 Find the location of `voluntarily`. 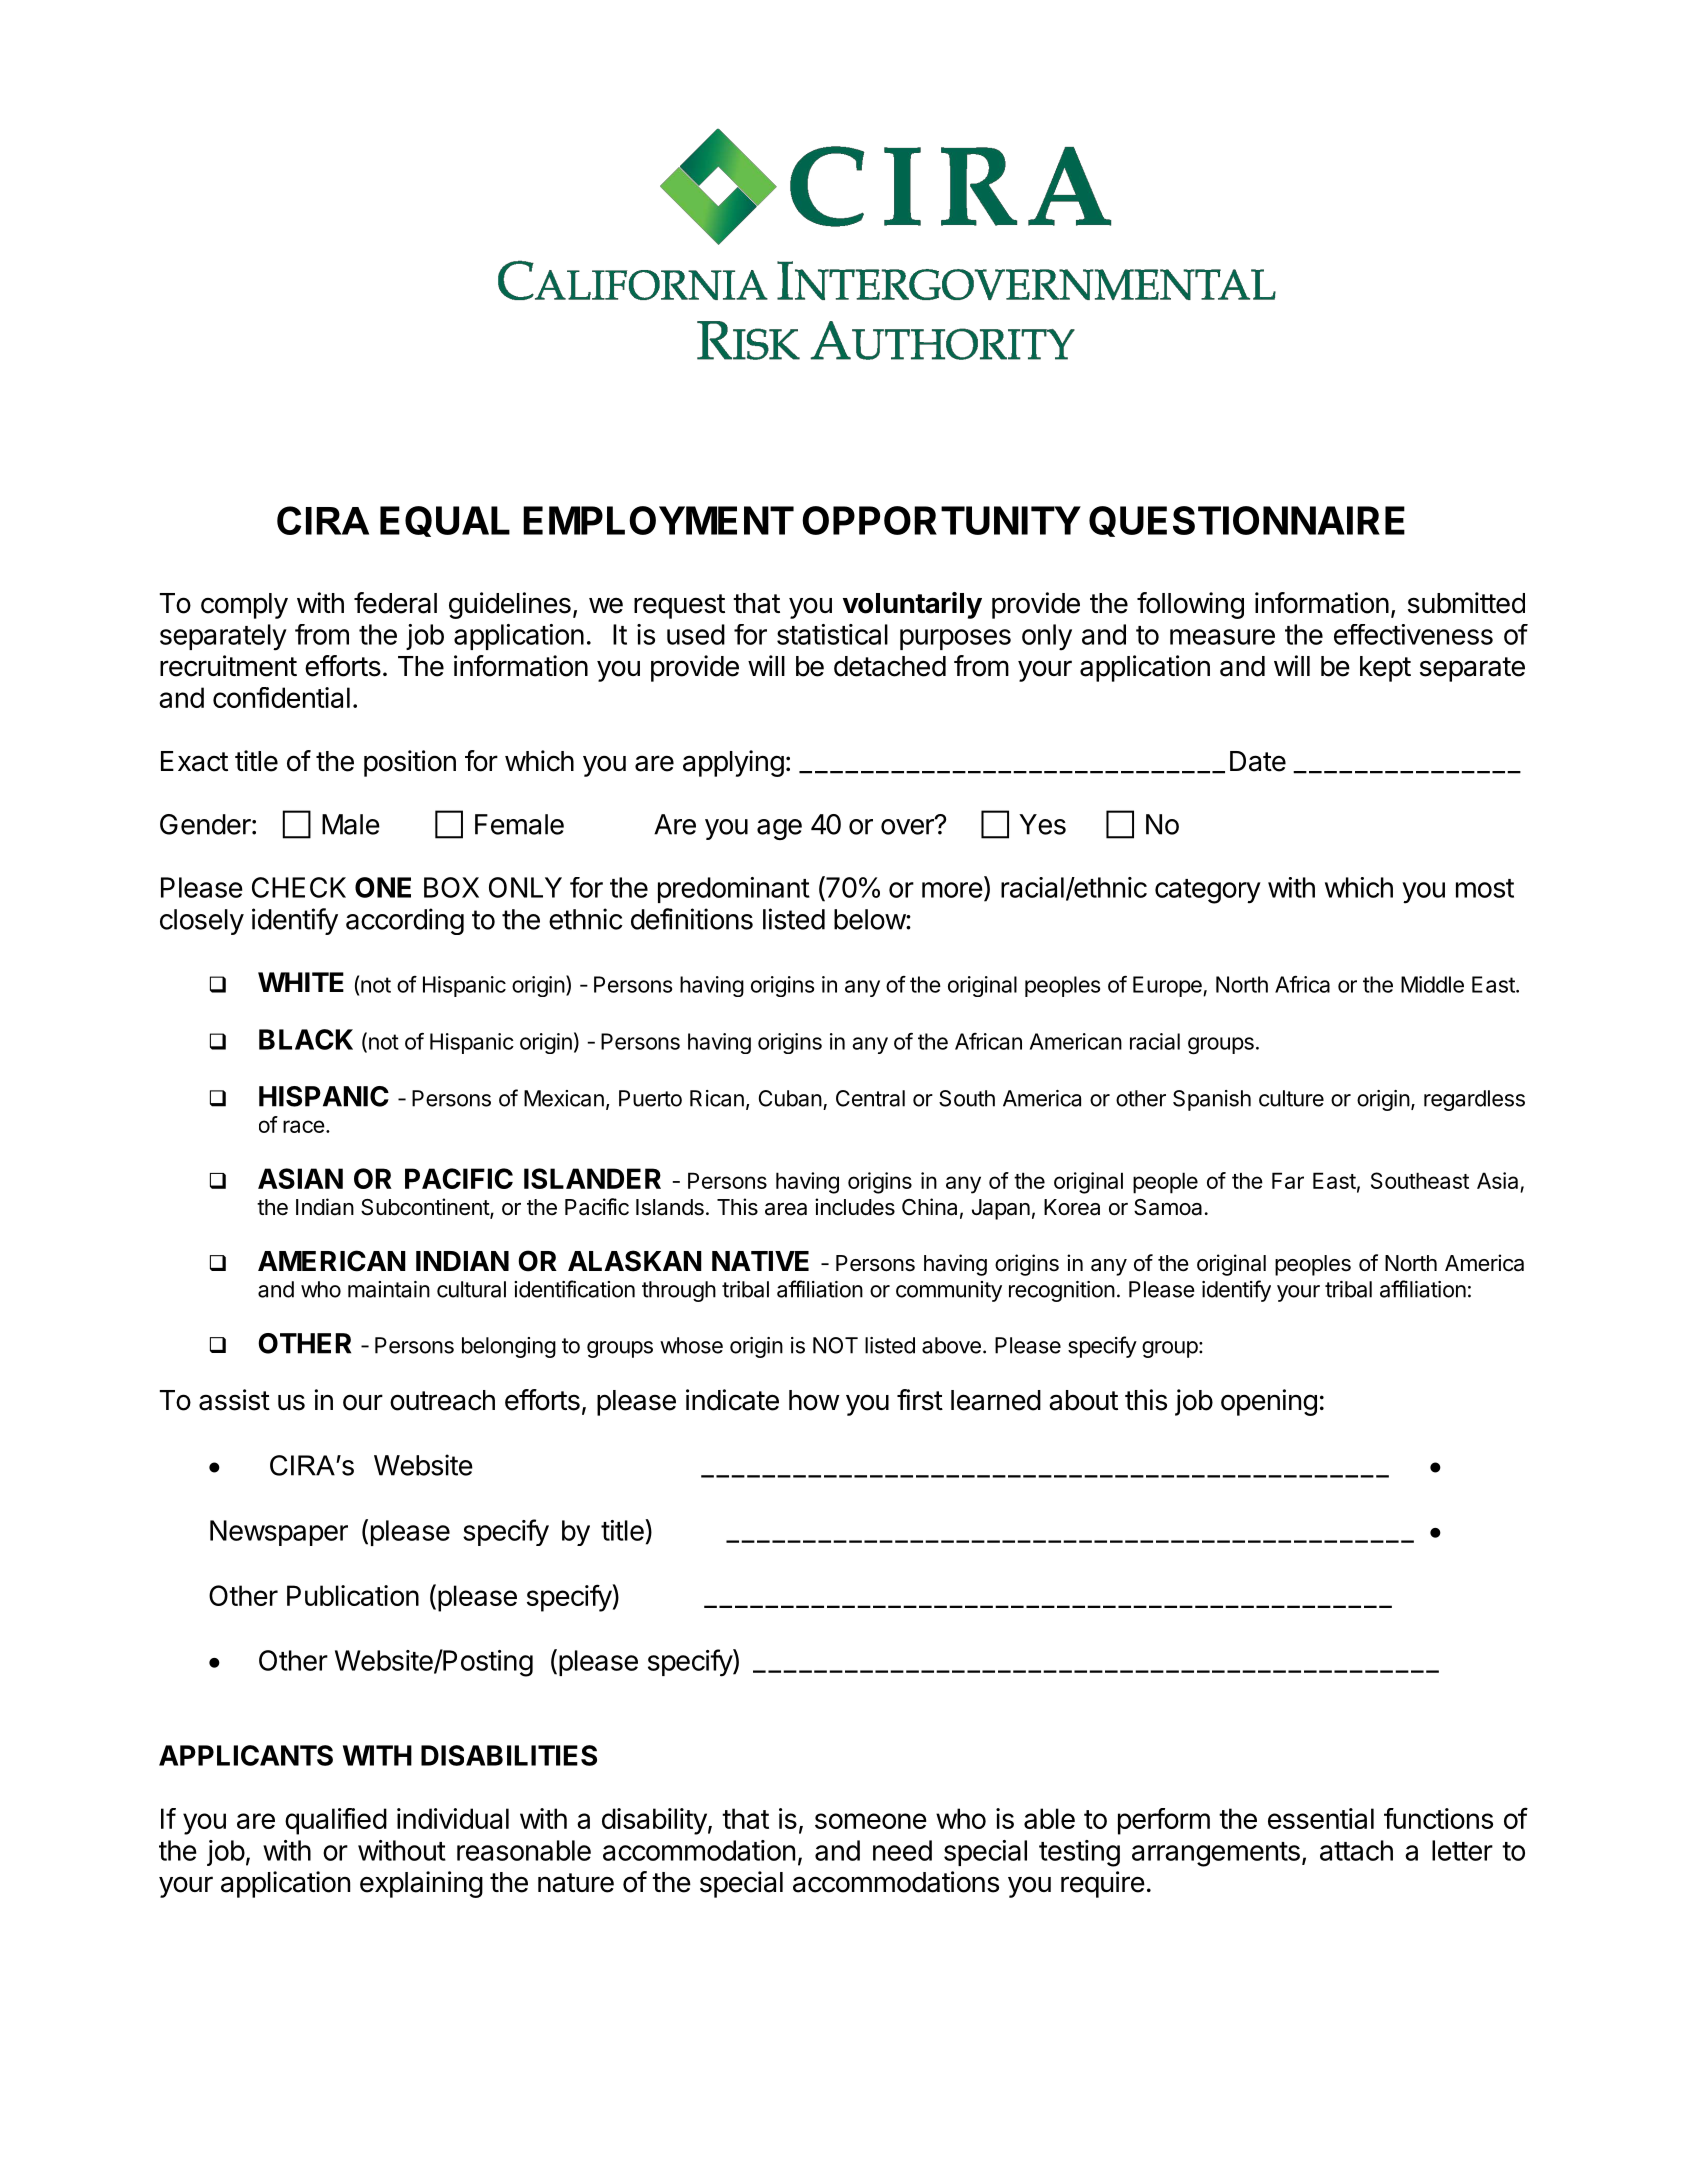

voluntarily is located at coordinates (912, 605).
